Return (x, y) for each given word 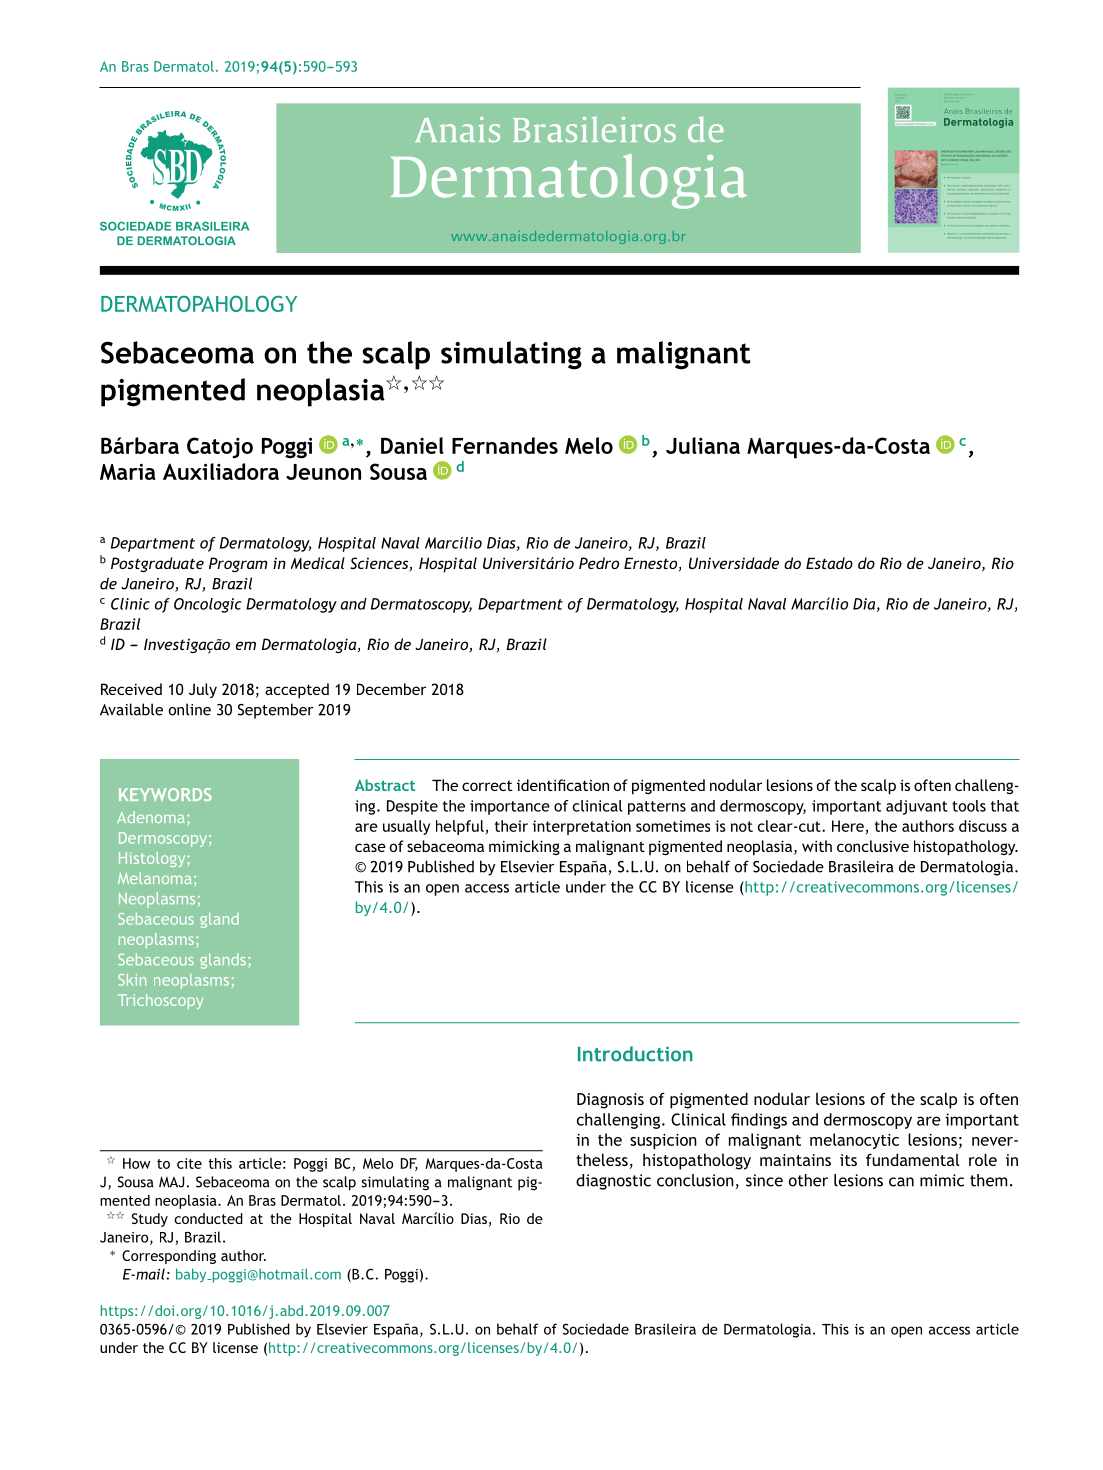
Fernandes (505, 445)
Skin (132, 980)
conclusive (873, 846)
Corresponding (169, 1257)
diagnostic (613, 1182)
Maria (128, 471)
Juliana (703, 445)
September (275, 711)
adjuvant (917, 807)
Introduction (635, 1054)
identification (563, 785)
